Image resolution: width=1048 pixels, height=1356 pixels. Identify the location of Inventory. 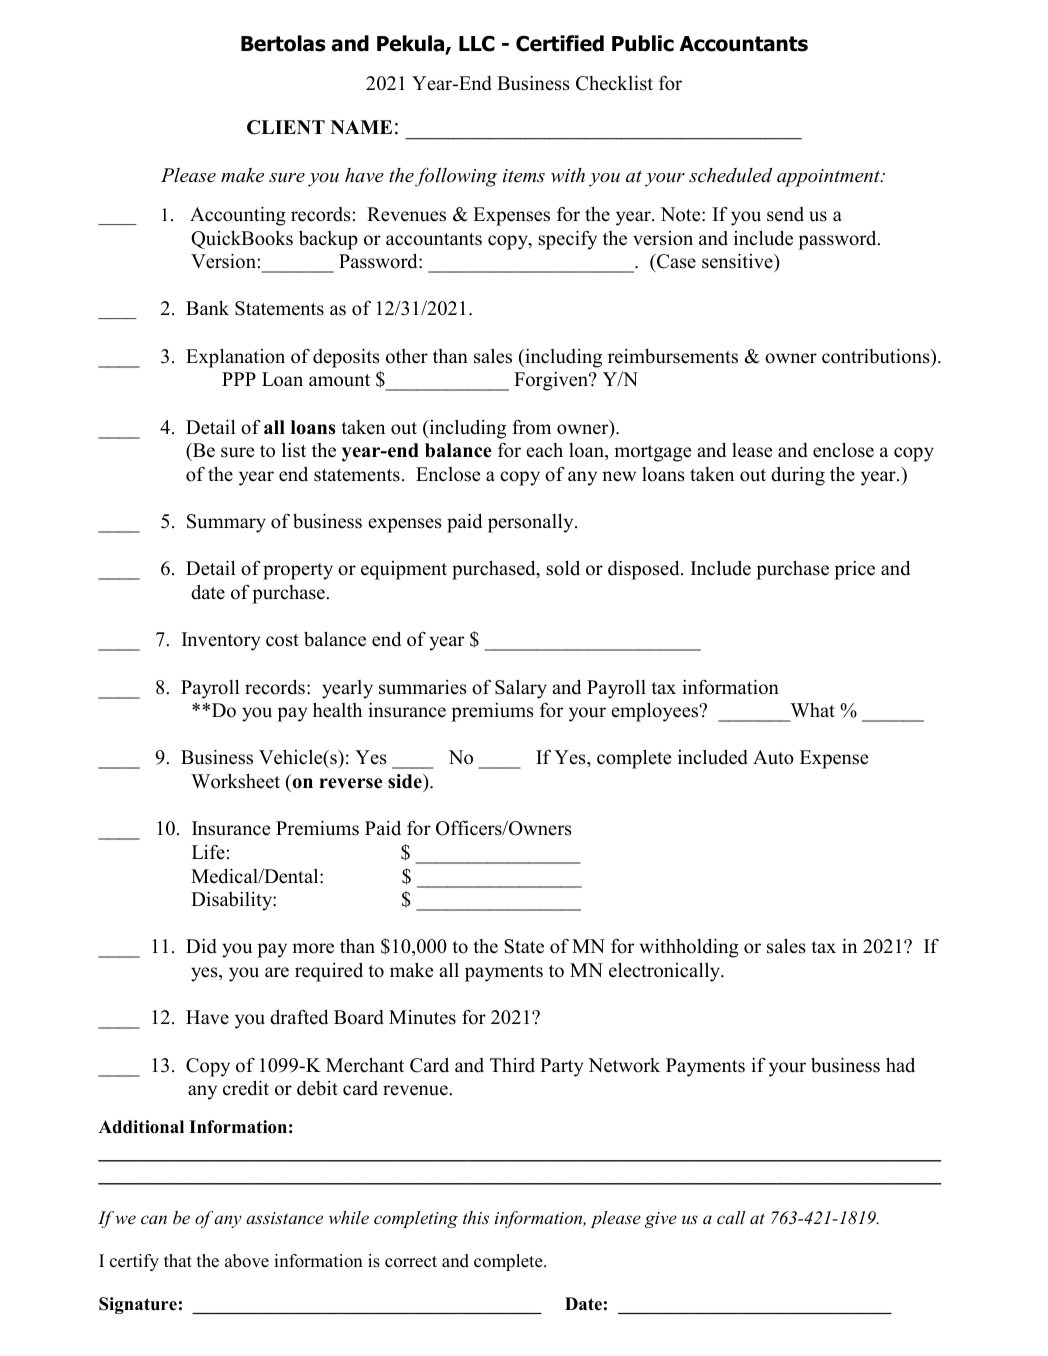
(221, 641).
